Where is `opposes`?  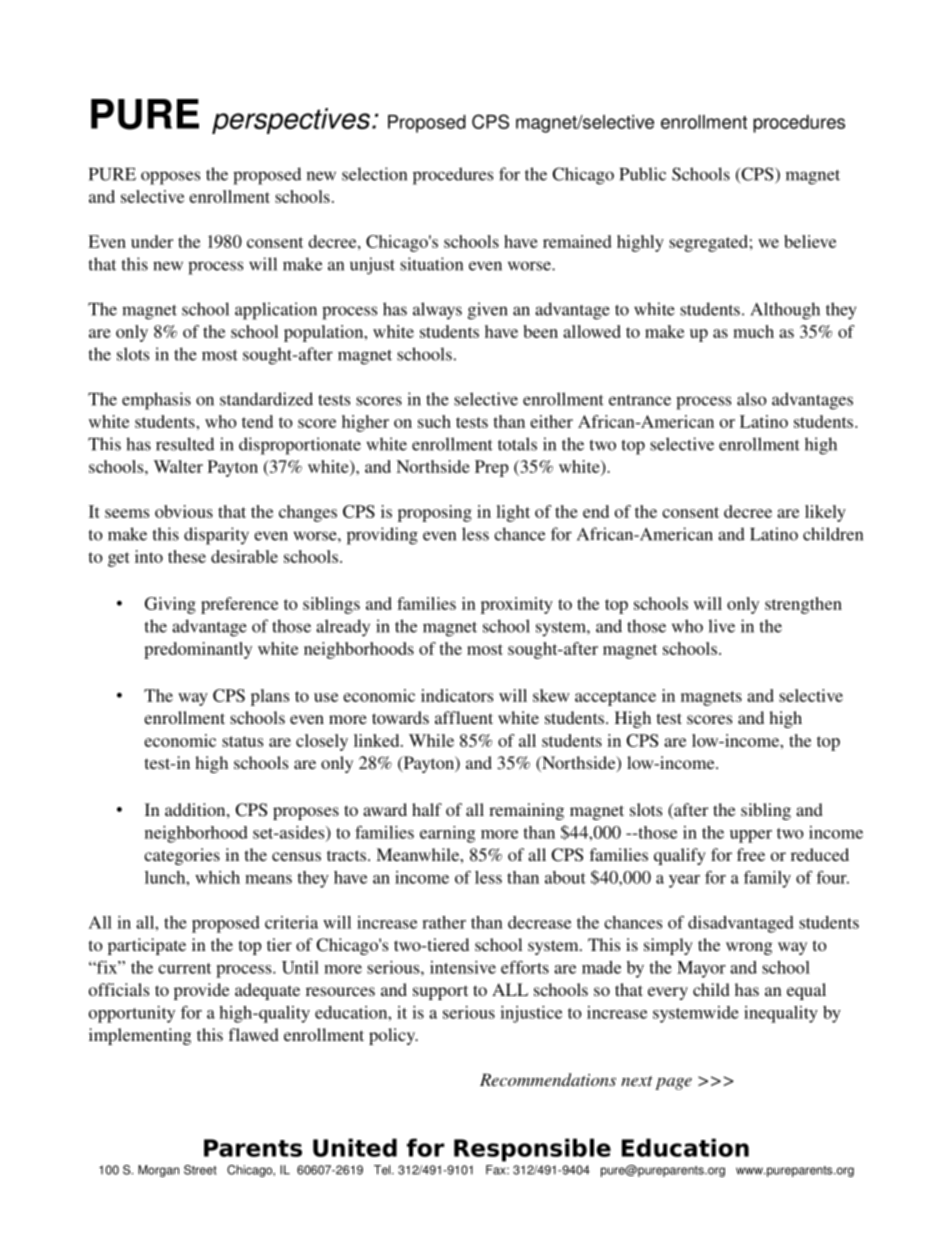
opposes is located at coordinates (170, 178).
